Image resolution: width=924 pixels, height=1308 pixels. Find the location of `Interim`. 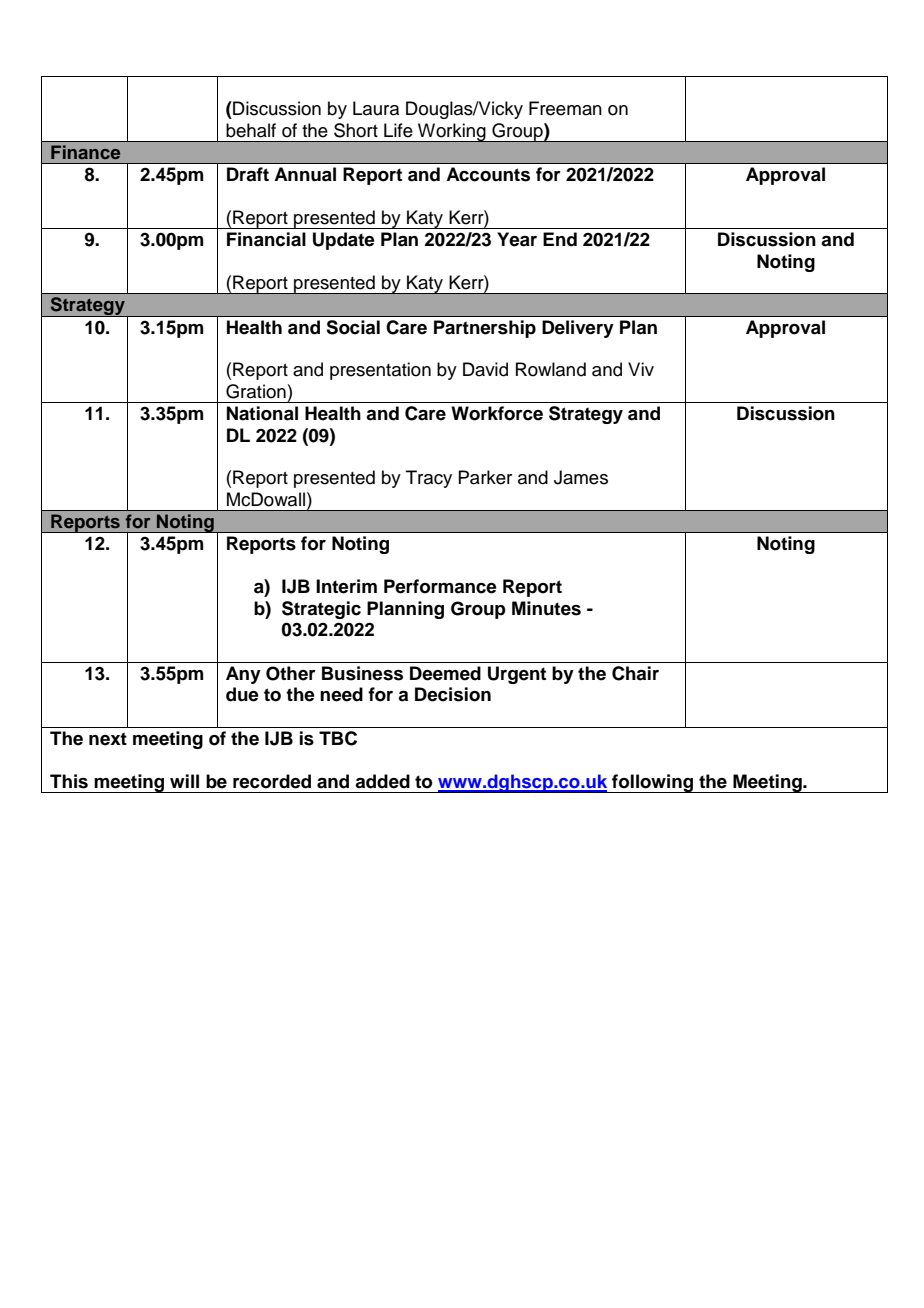

Interim is located at coordinates (346, 586).
